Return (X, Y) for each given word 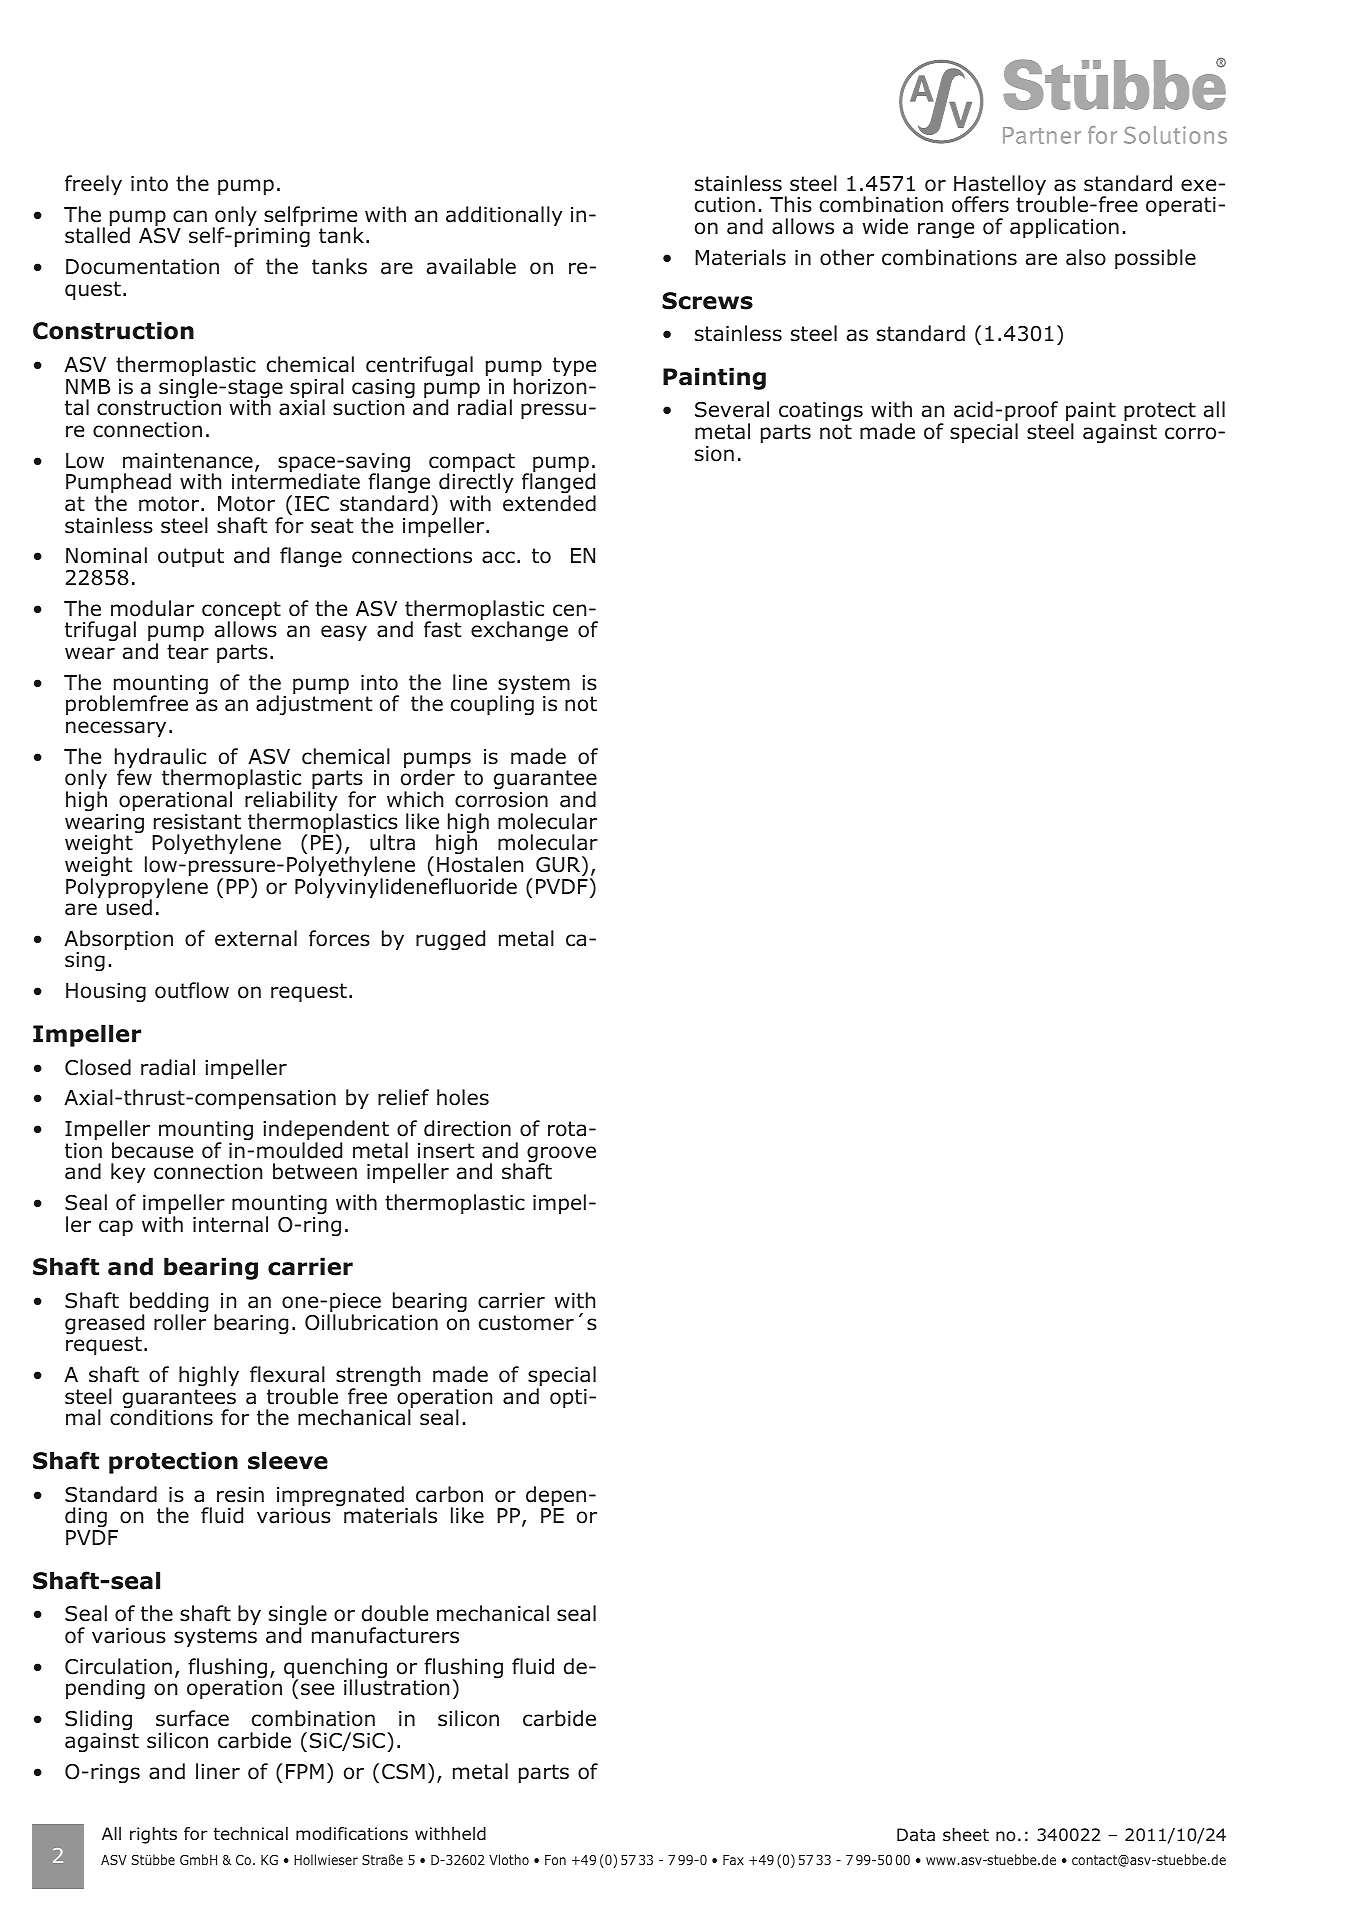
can (190, 216)
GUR (559, 864)
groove (561, 1155)
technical (250, 1834)
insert (446, 1151)
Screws (707, 301)
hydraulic (160, 759)
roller (180, 1322)
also (1086, 257)
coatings (821, 413)
